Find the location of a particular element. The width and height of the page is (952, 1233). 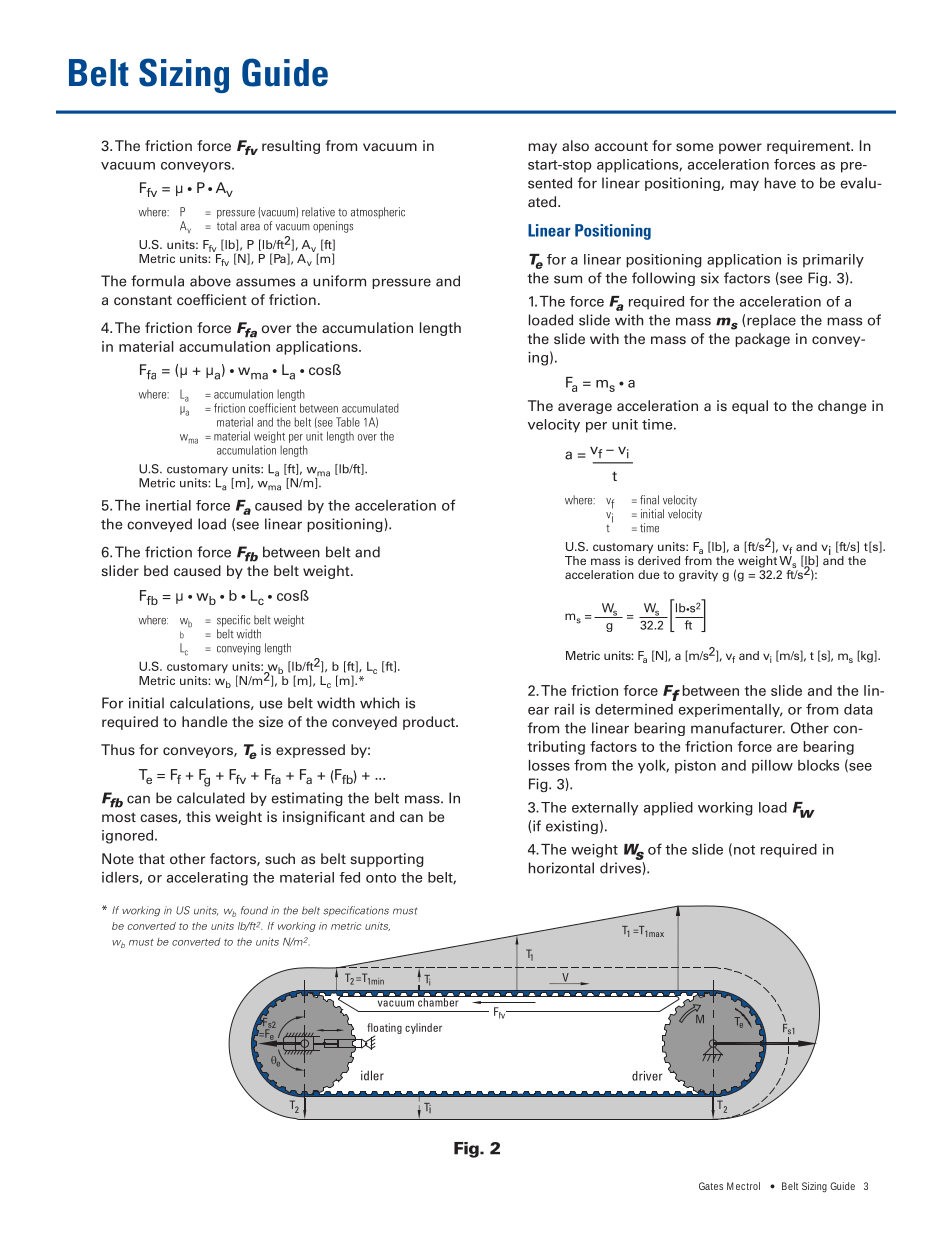

total is located at coordinates (227, 226).
